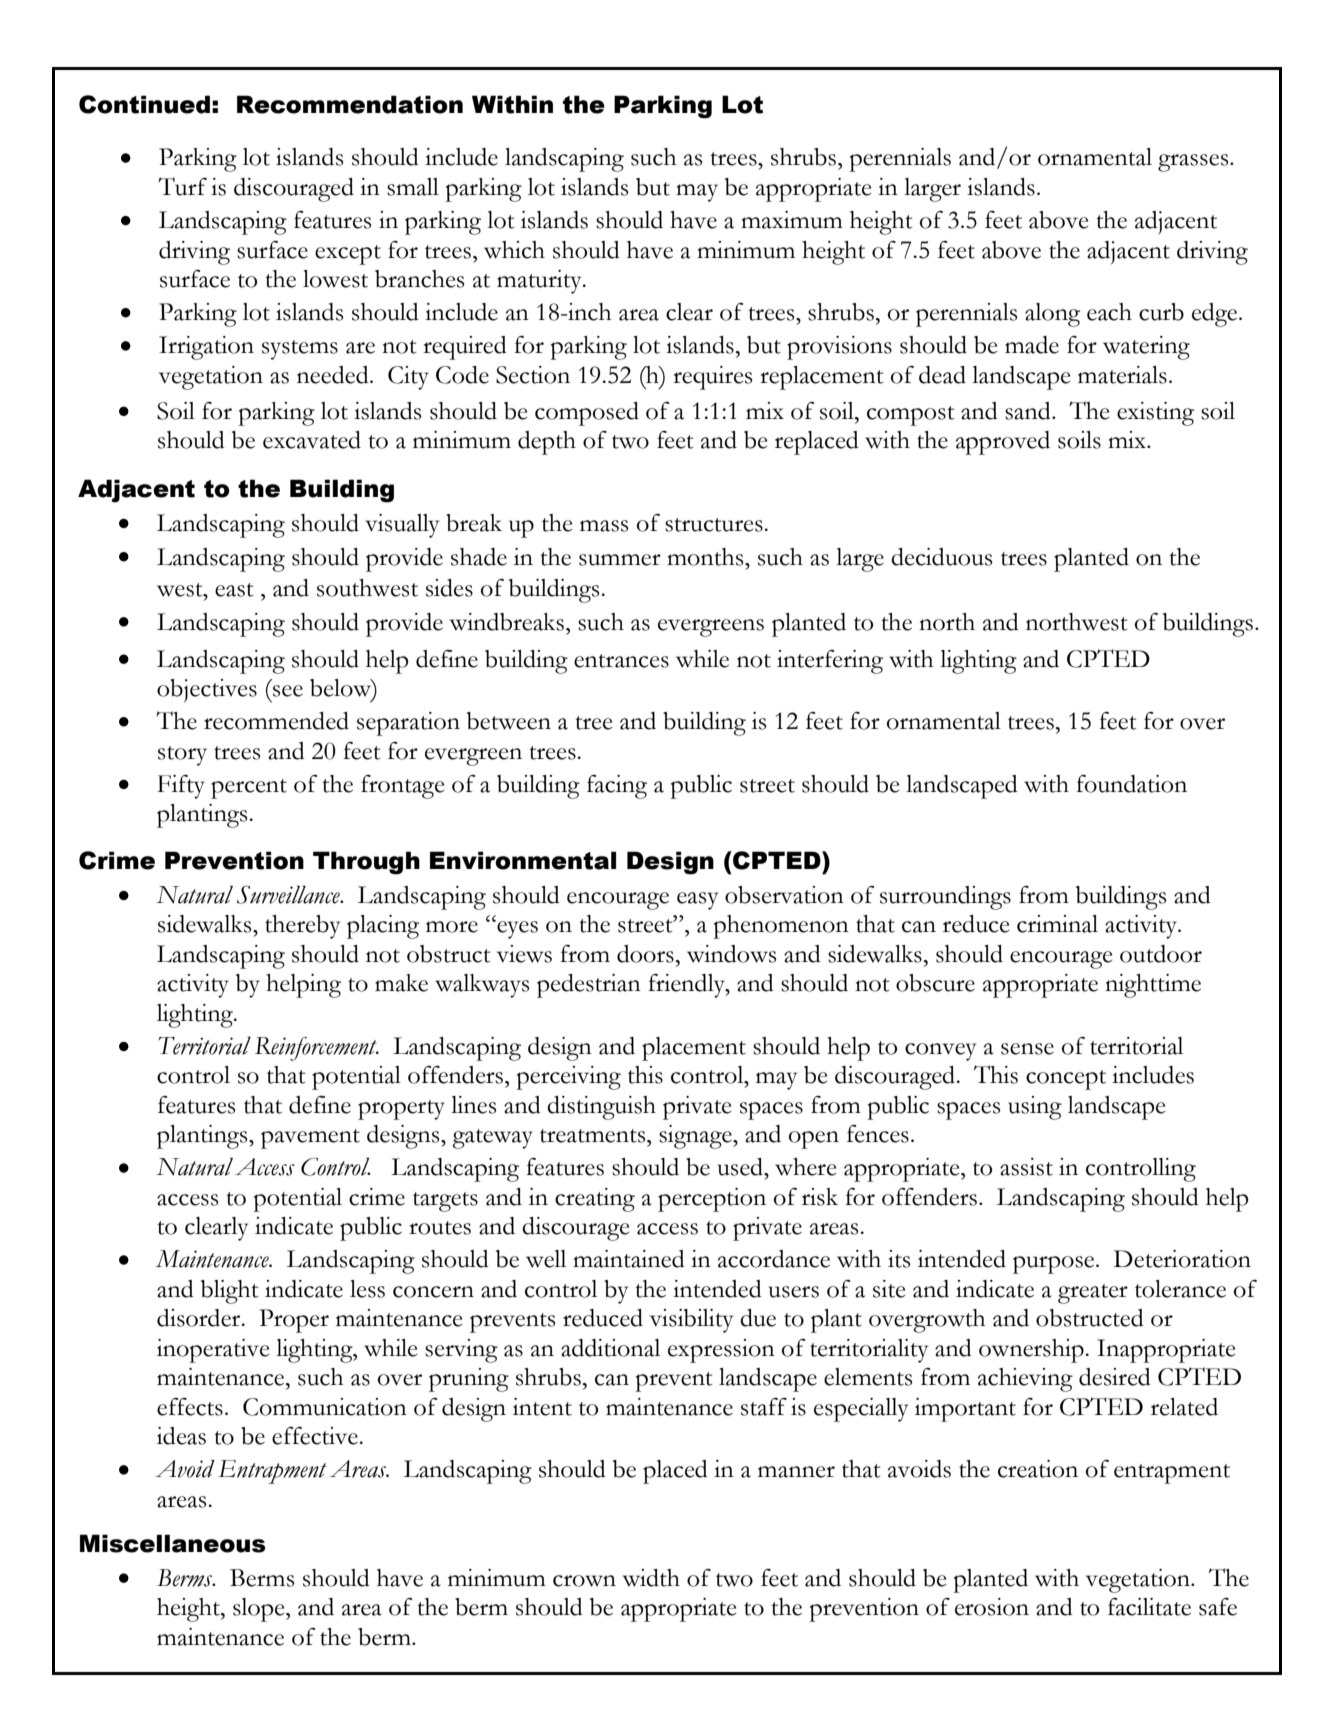 This page has width=1334, height=1727. What do you see at coordinates (260, 1610) in the page?
I see `slope` at bounding box center [260, 1610].
